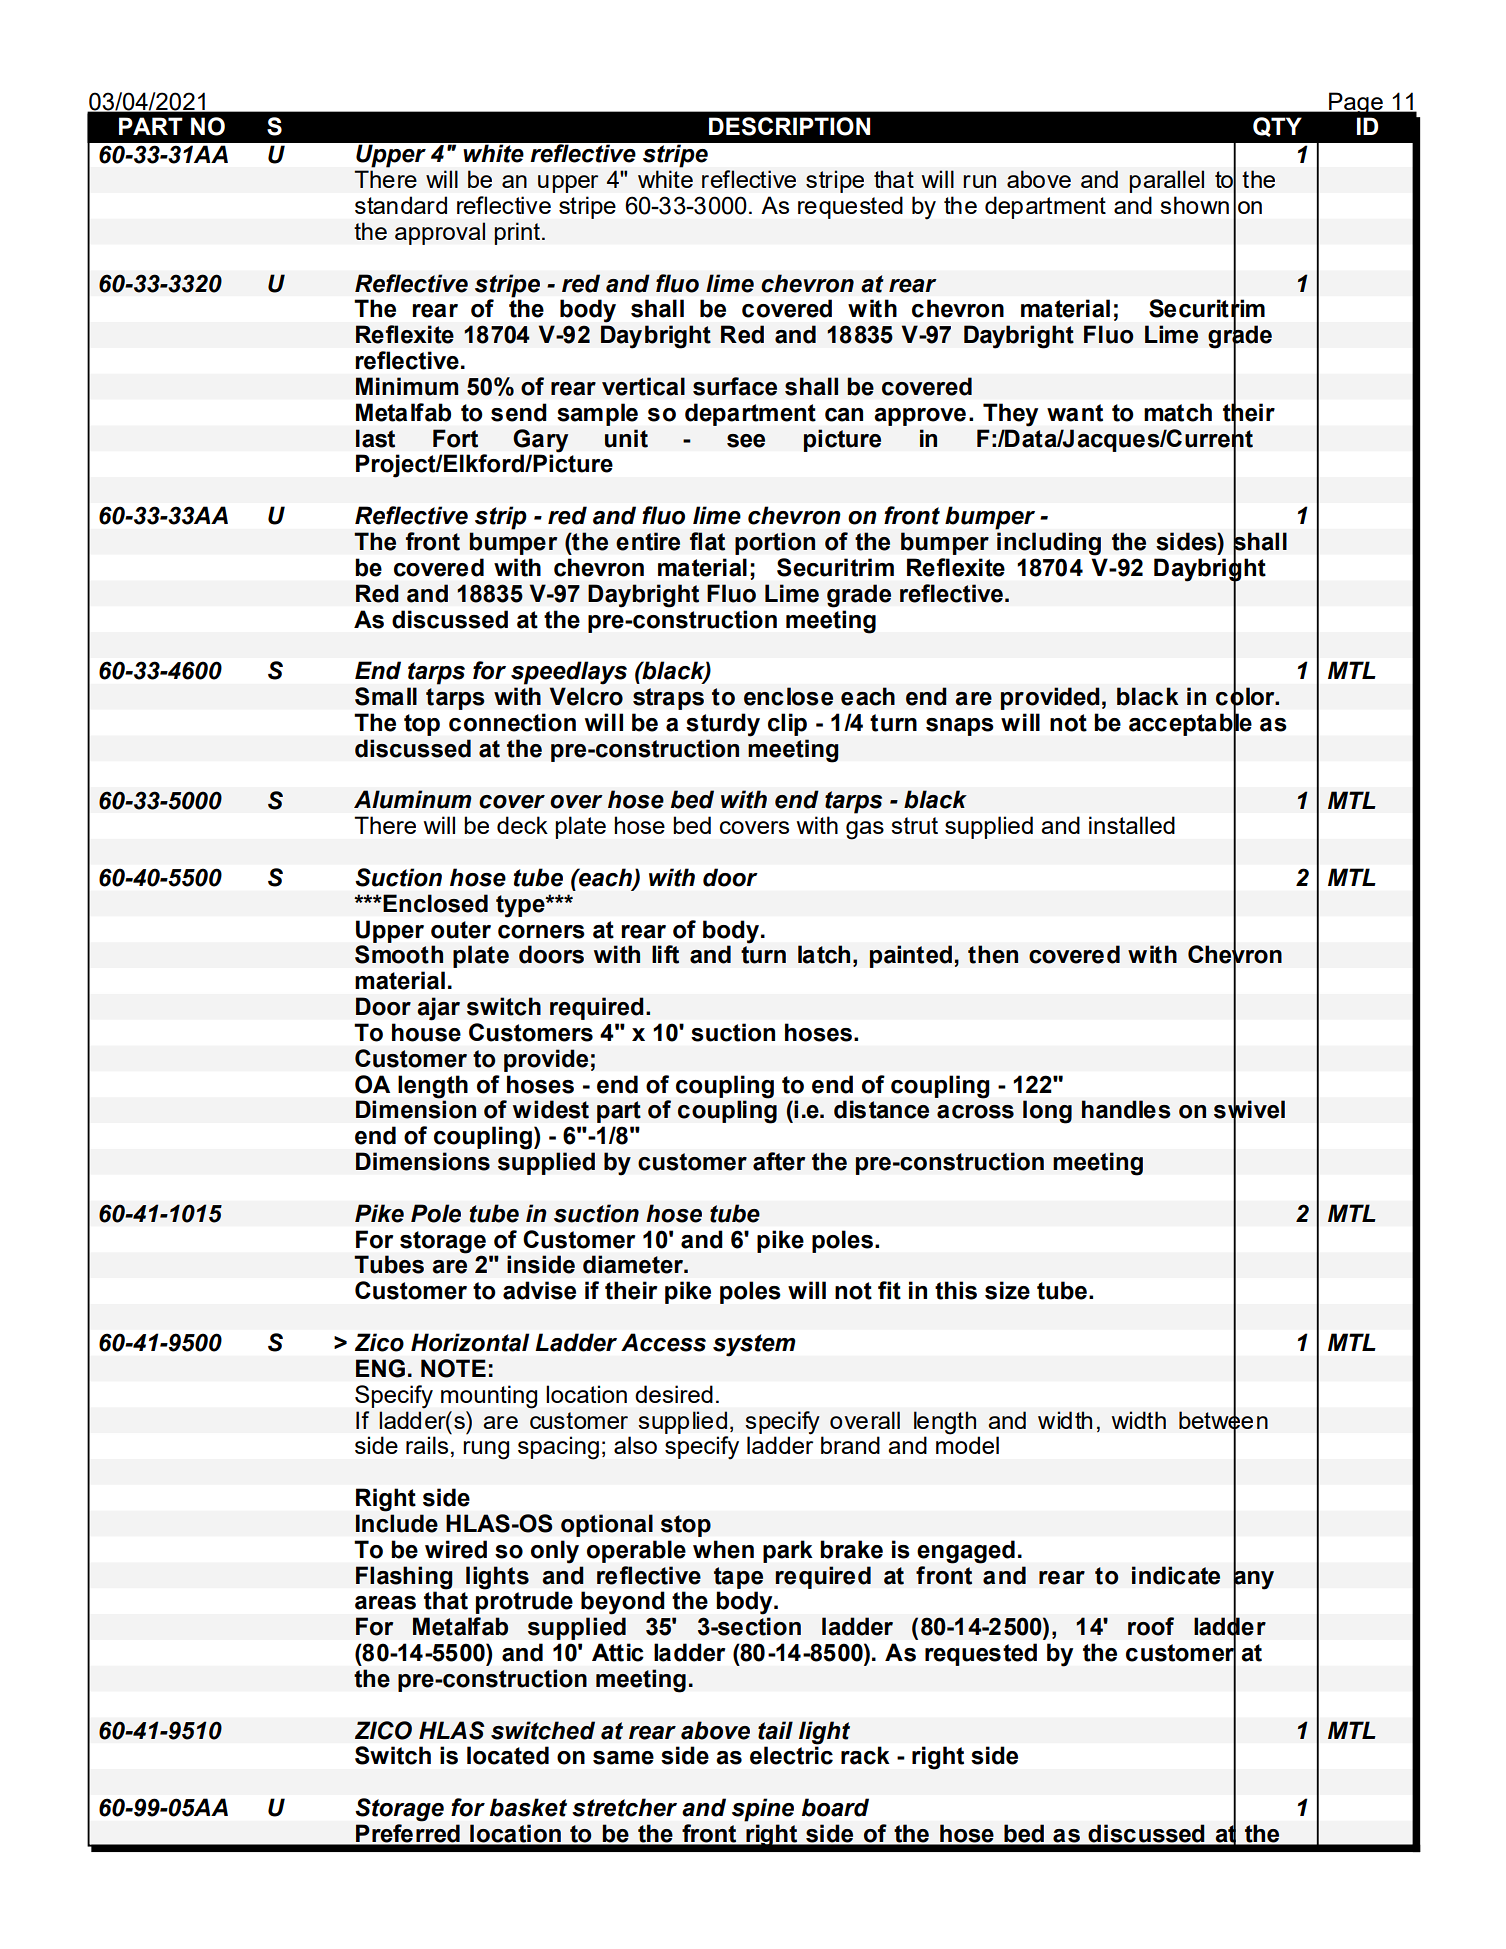 This image has height=1949, width=1506. Describe the element at coordinates (789, 126) in the image. I see `DESCRIPTION` at that location.
